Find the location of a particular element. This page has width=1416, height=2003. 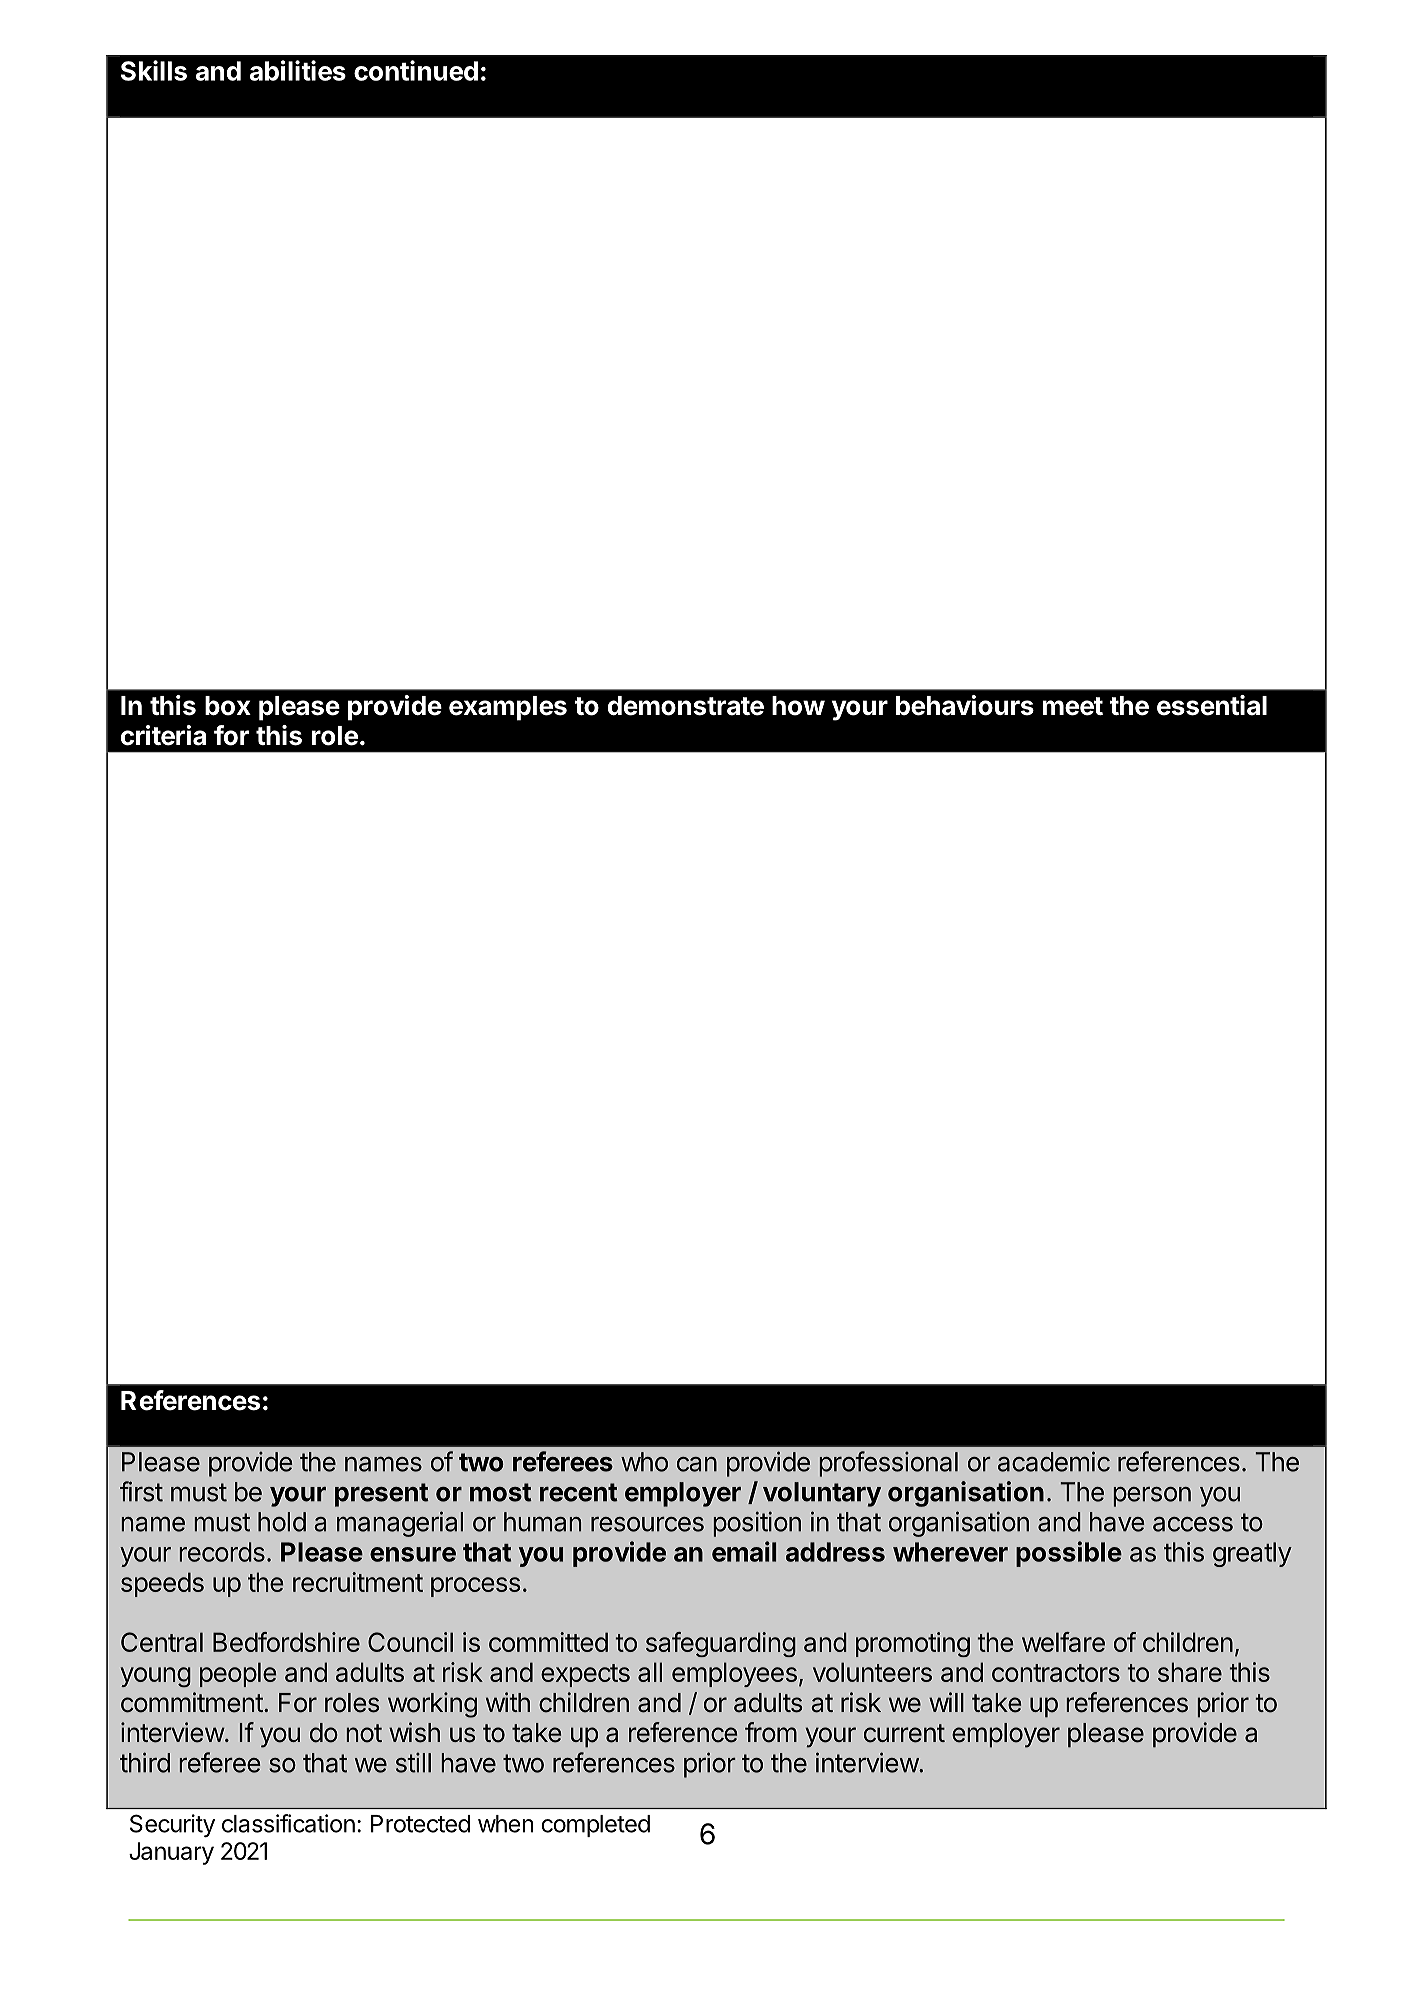

meet is located at coordinates (1073, 706).
